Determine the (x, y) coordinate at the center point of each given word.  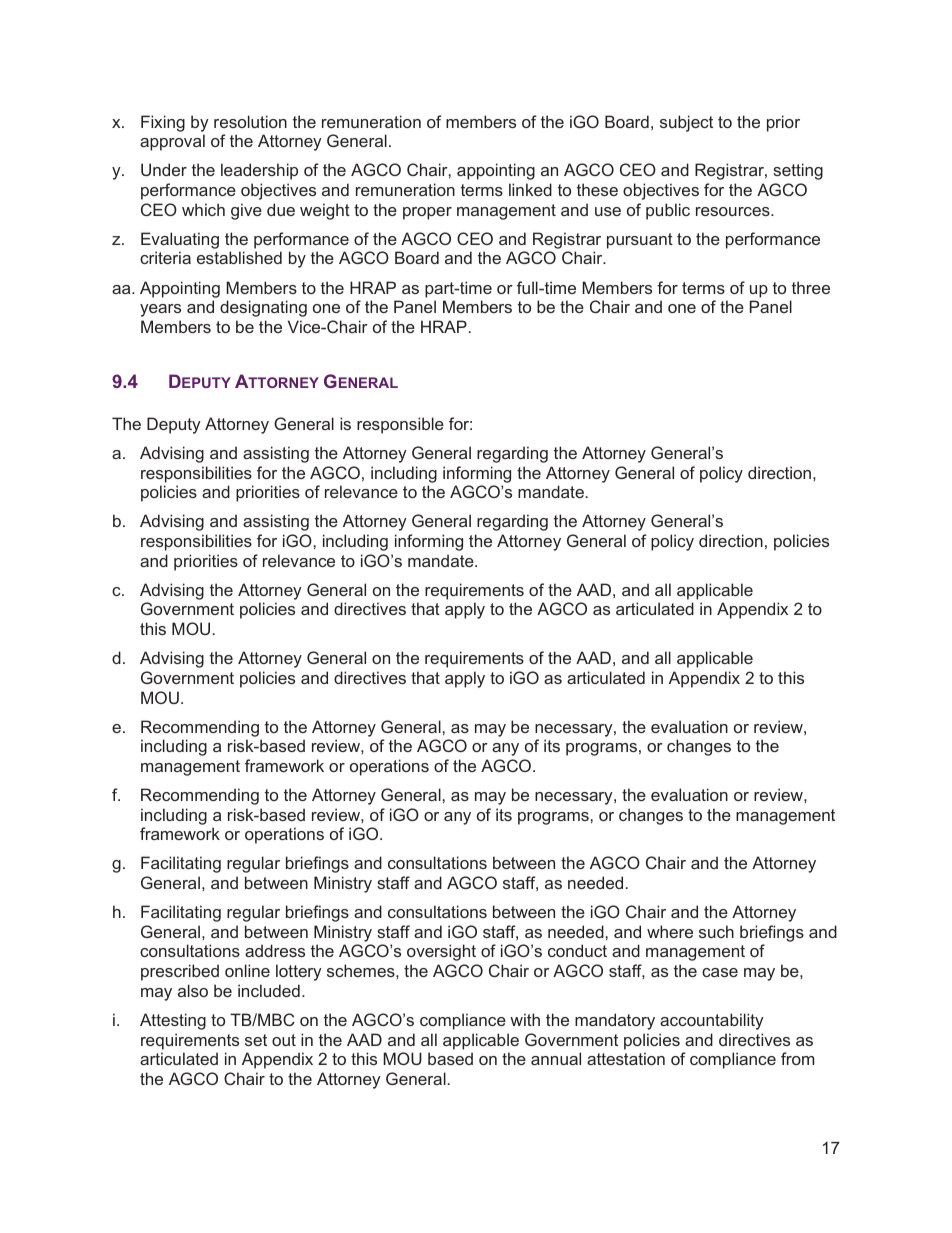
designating (263, 308)
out (284, 1040)
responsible (400, 425)
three (811, 287)
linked (530, 189)
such (716, 931)
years (160, 310)
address (275, 950)
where (670, 931)
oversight (441, 952)
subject (686, 123)
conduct (577, 950)
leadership (259, 171)
